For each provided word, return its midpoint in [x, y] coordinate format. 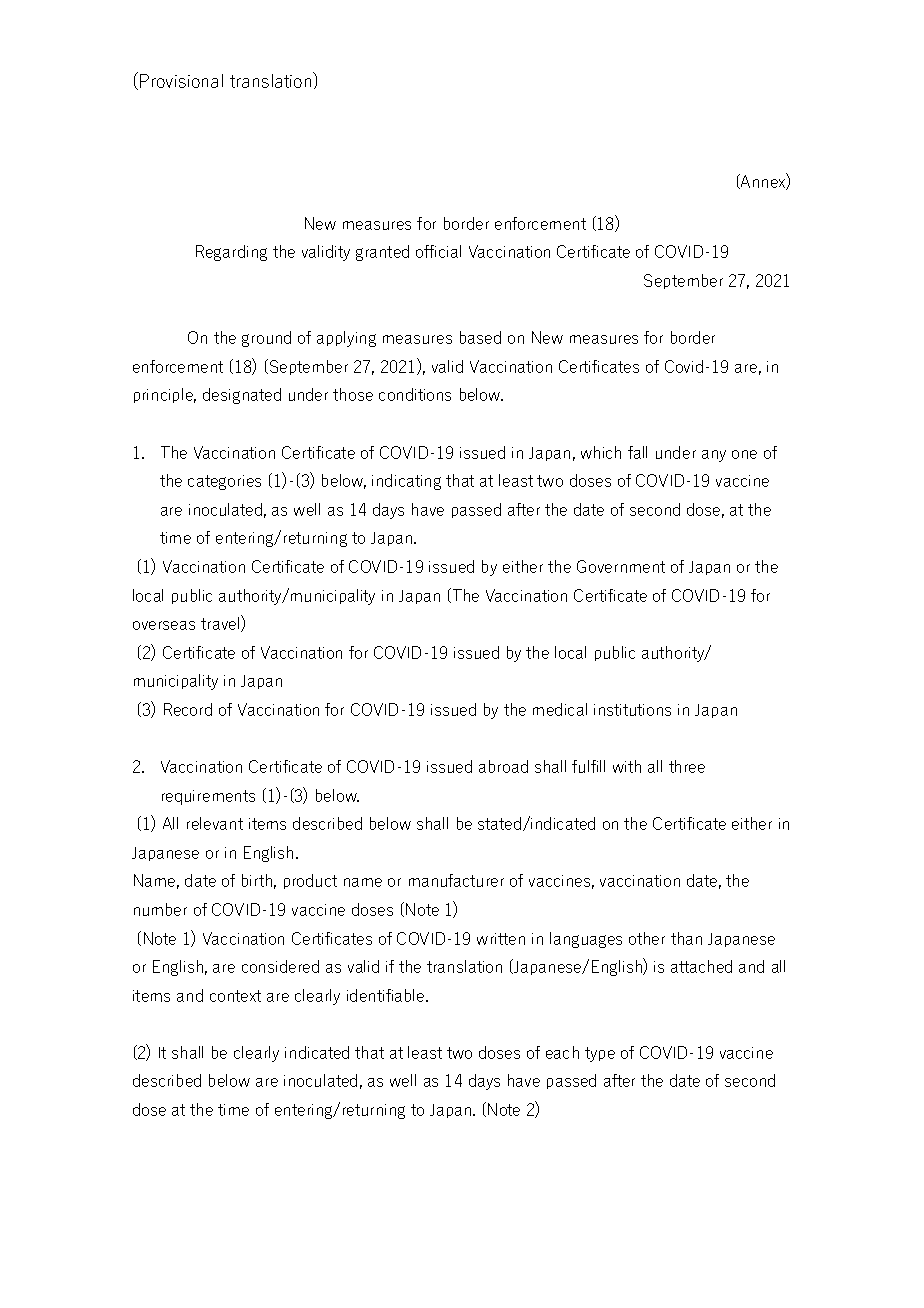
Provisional [181, 81]
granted [382, 253]
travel [221, 623]
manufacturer [456, 880]
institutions [632, 710]
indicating [406, 482]
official [438, 251]
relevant [215, 823]
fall [637, 452]
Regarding [231, 253]
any [714, 456]
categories [224, 482]
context [235, 996]
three [687, 766]
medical [560, 709]
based [480, 337]
